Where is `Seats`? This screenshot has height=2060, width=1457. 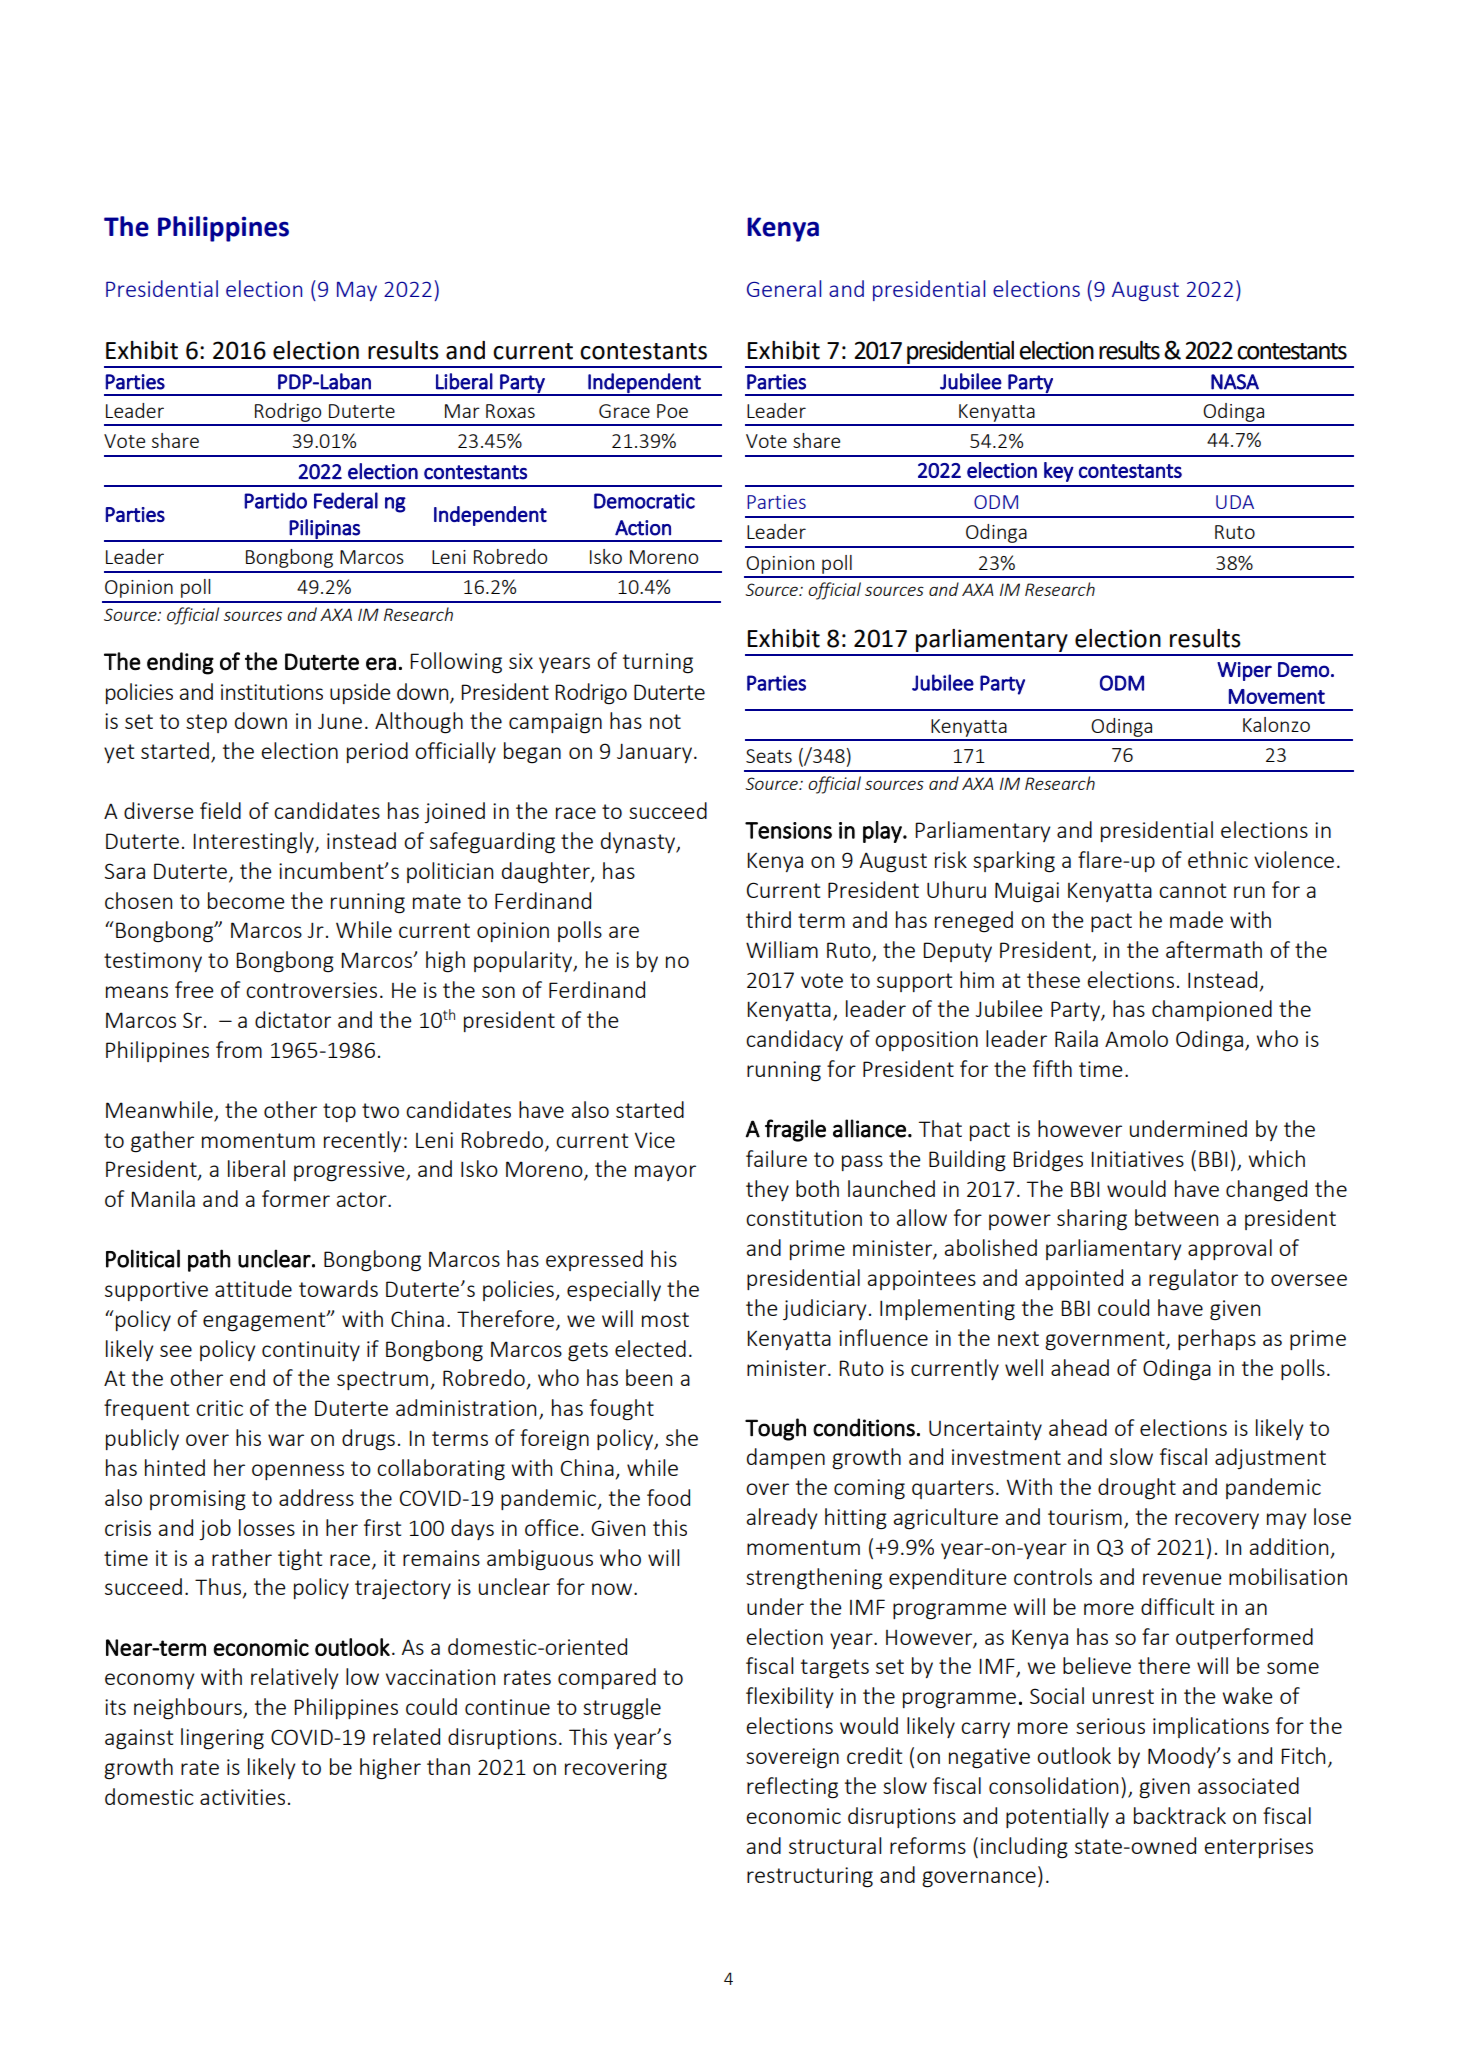
Seats is located at coordinates (769, 756).
